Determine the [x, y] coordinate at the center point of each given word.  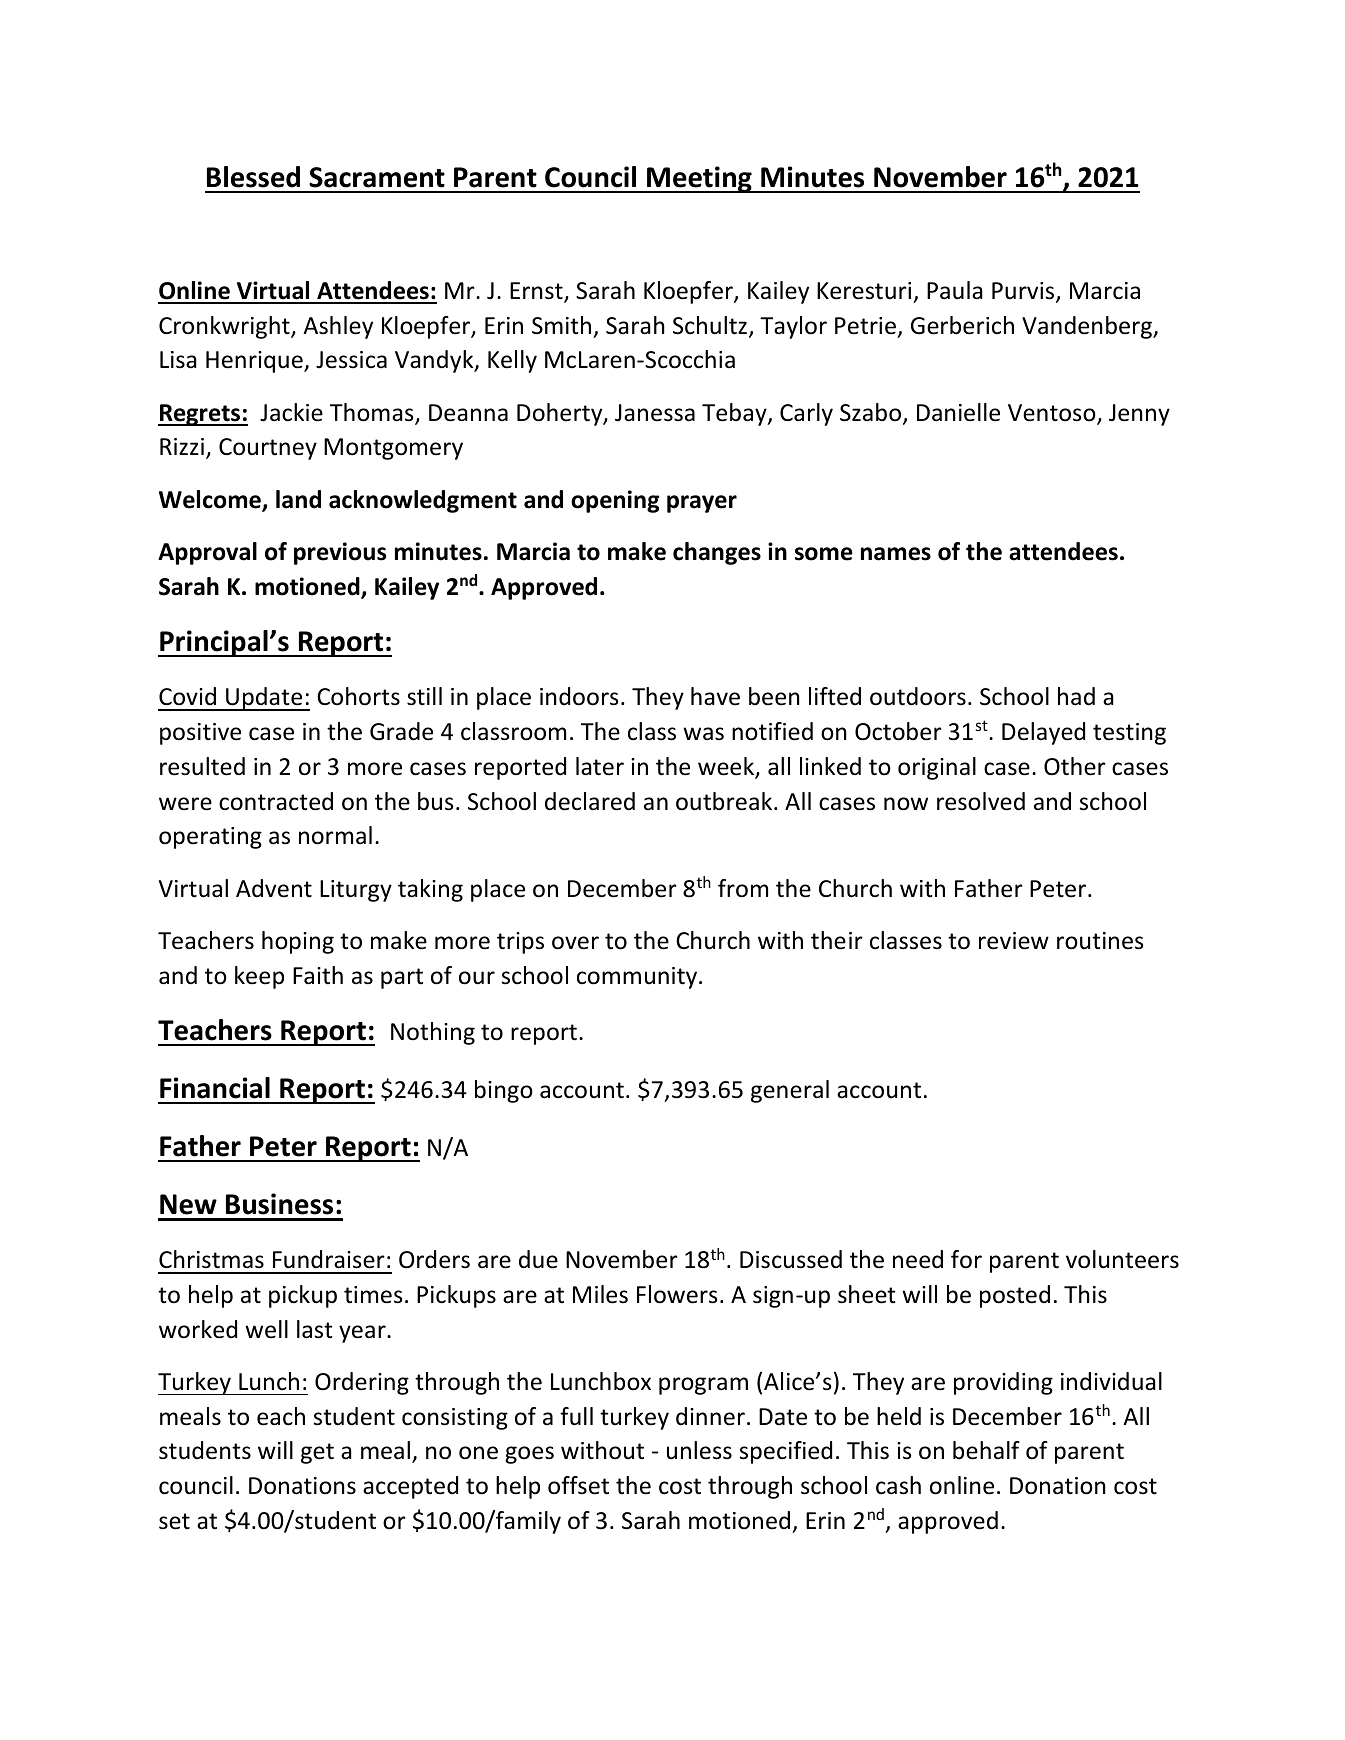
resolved [981, 801]
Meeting [699, 179]
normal [335, 835]
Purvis [1024, 292]
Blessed [253, 177]
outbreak [725, 801]
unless [699, 1450]
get [317, 1453]
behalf [986, 1450]
